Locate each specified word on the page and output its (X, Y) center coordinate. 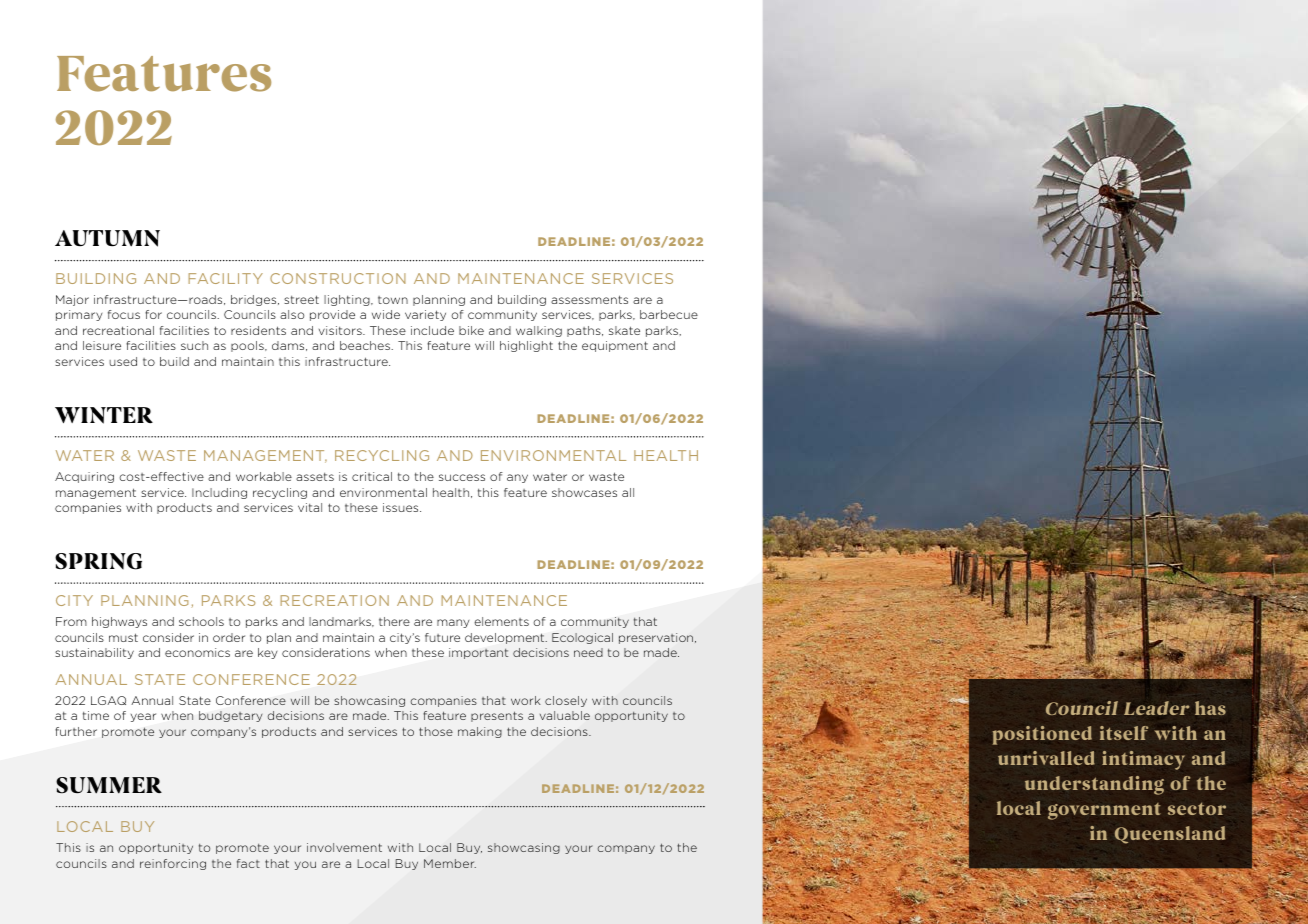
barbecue (669, 314)
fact (248, 863)
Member (450, 863)
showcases (584, 492)
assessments (589, 299)
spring (98, 561)
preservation (657, 638)
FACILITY (225, 278)
